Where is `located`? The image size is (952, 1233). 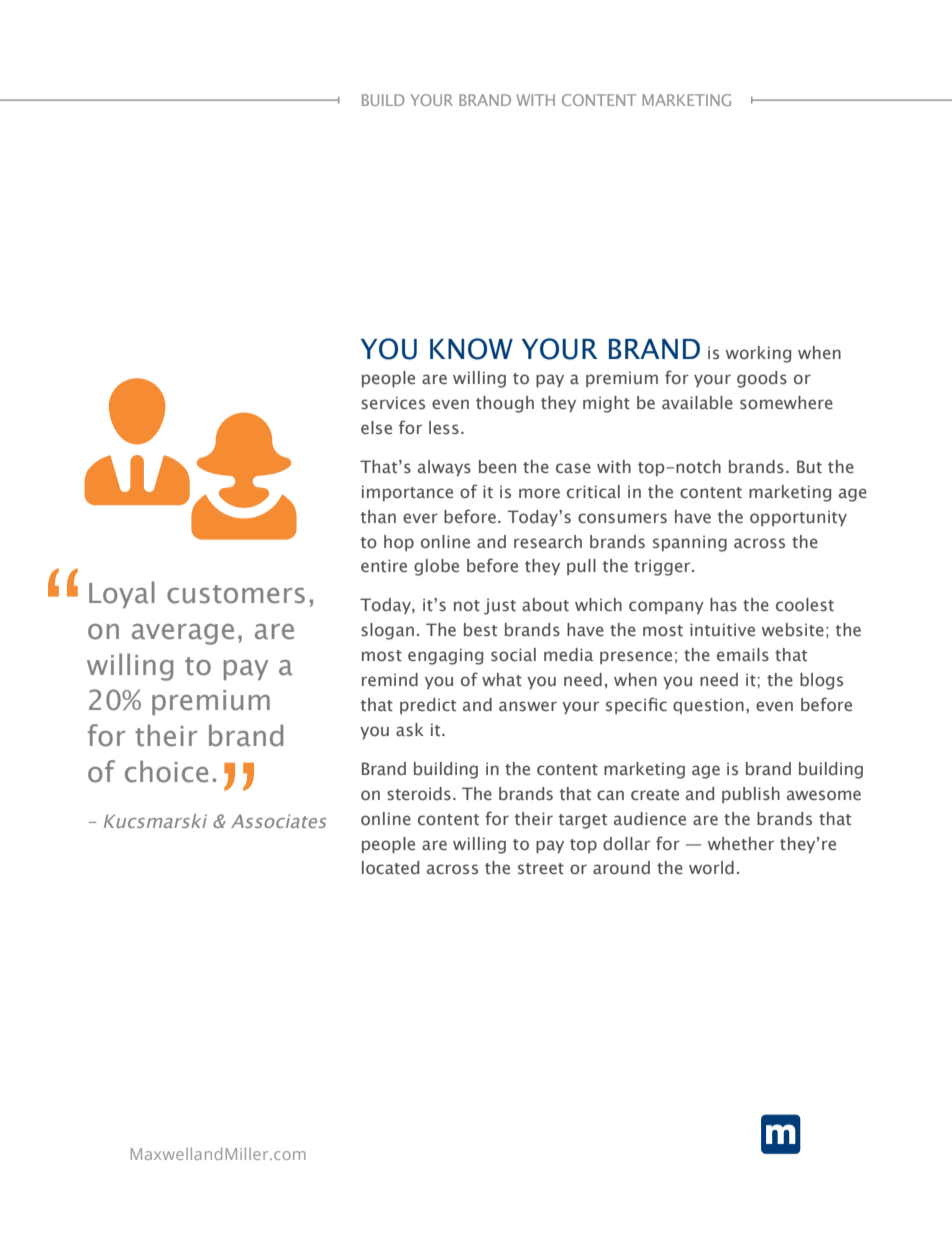 located is located at coordinates (390, 867).
